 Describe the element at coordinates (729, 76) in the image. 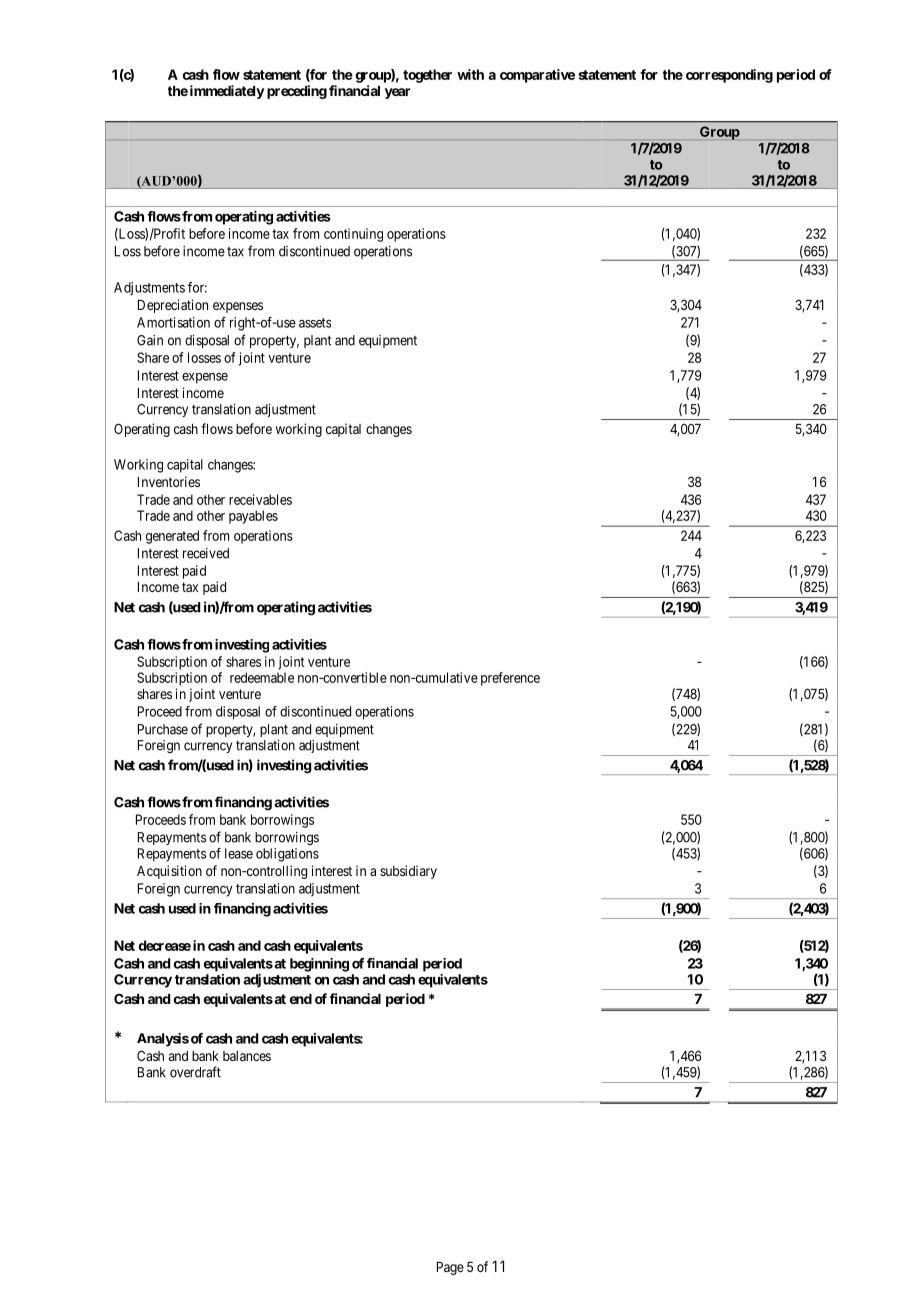

I see `corresponding` at that location.
